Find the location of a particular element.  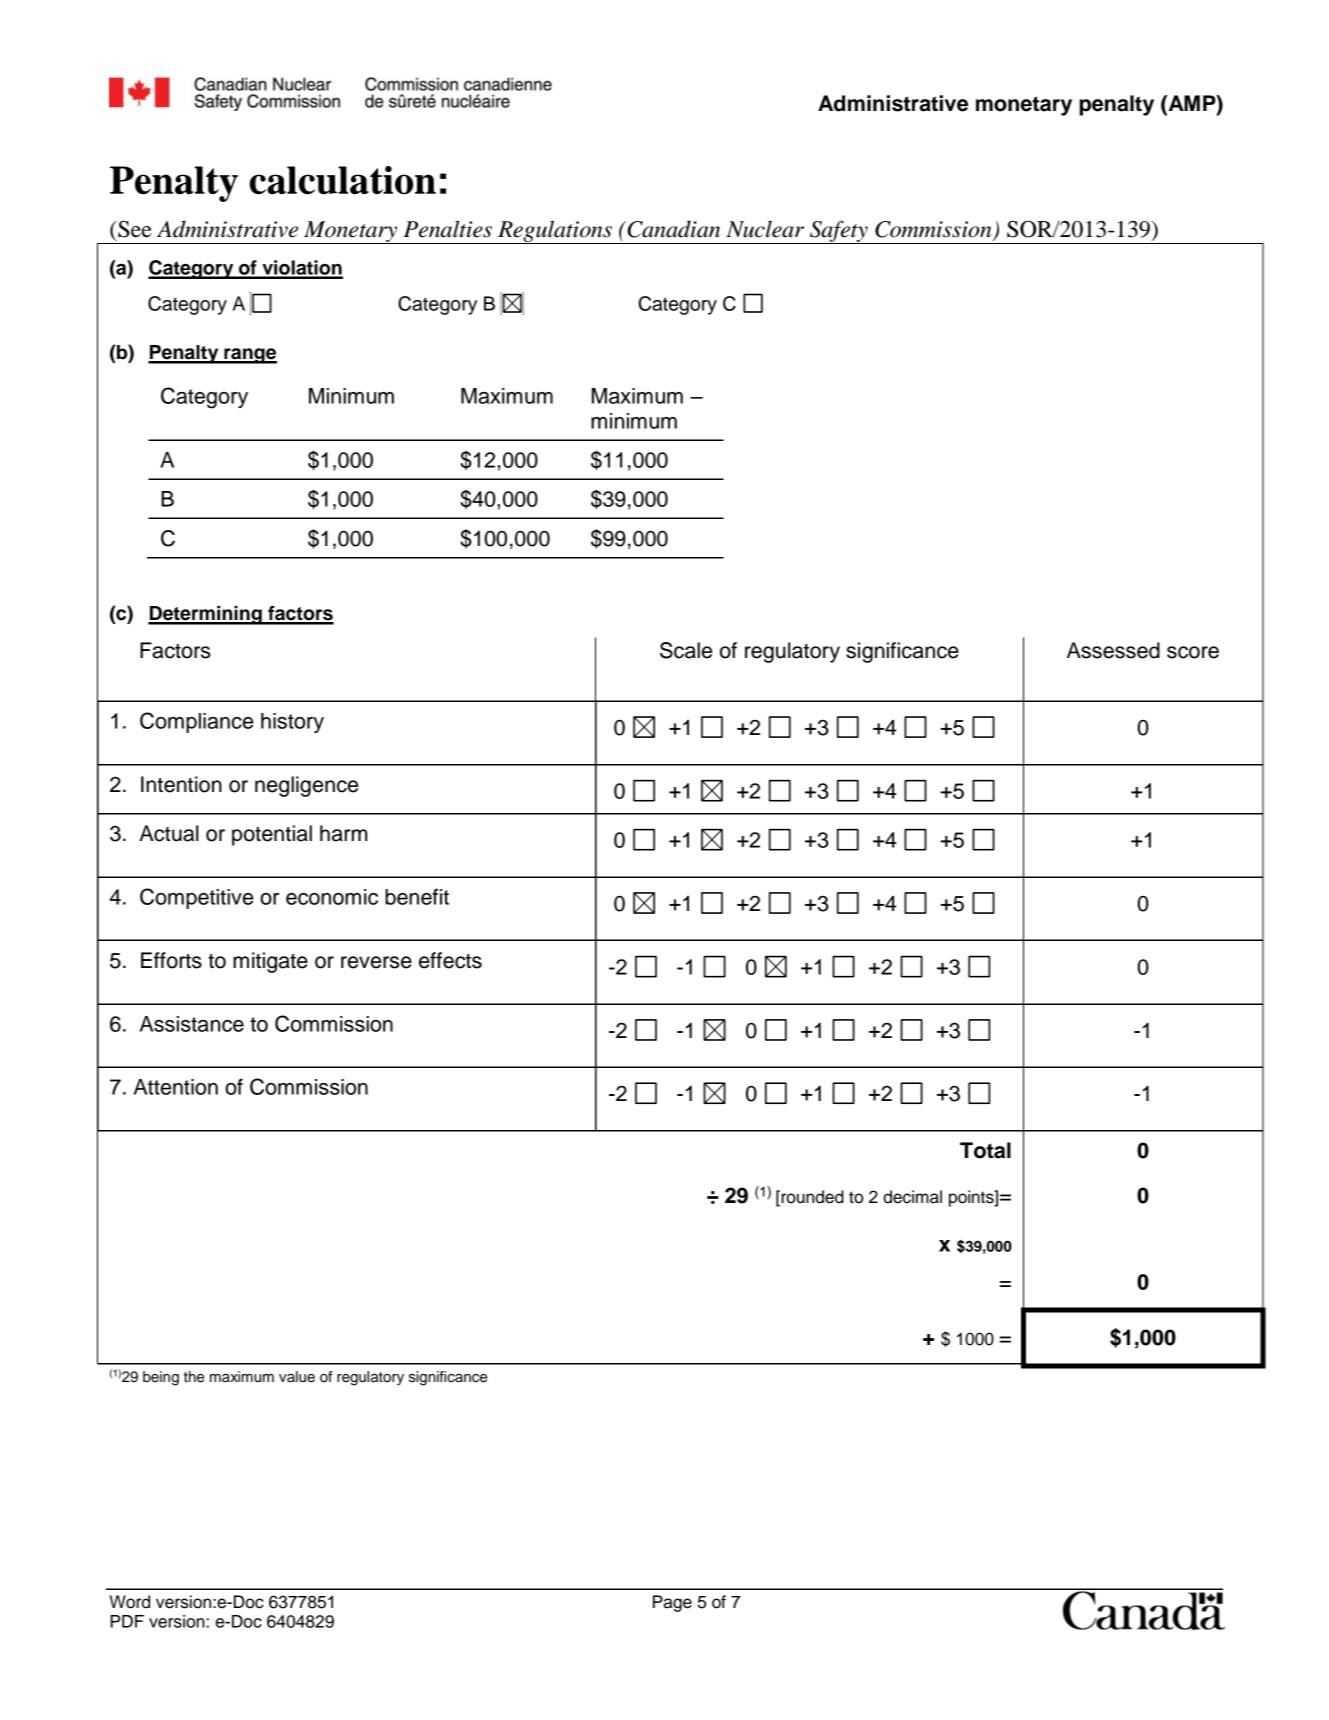

Total is located at coordinates (985, 1150).
